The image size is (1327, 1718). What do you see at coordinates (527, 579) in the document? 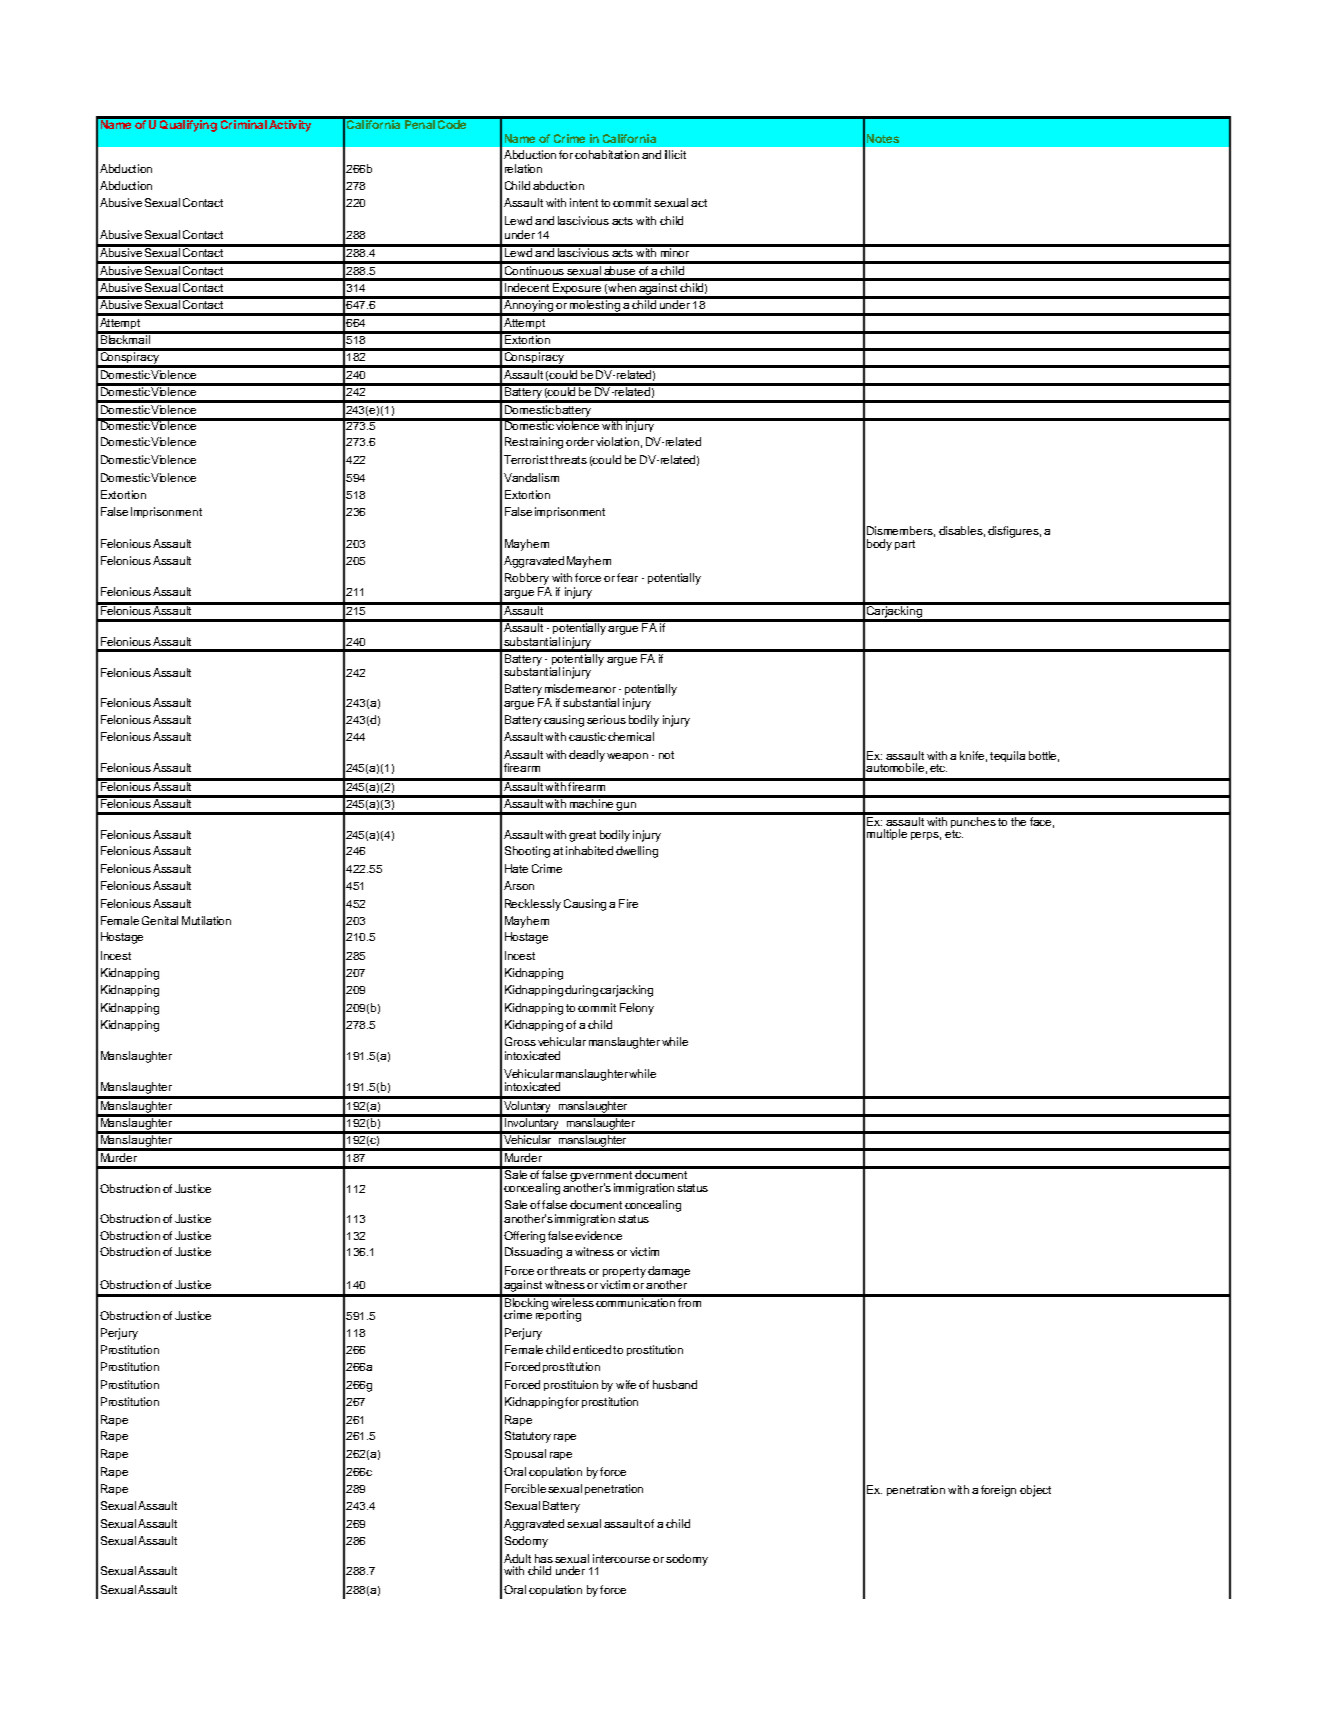
I see `Robbery` at bounding box center [527, 579].
